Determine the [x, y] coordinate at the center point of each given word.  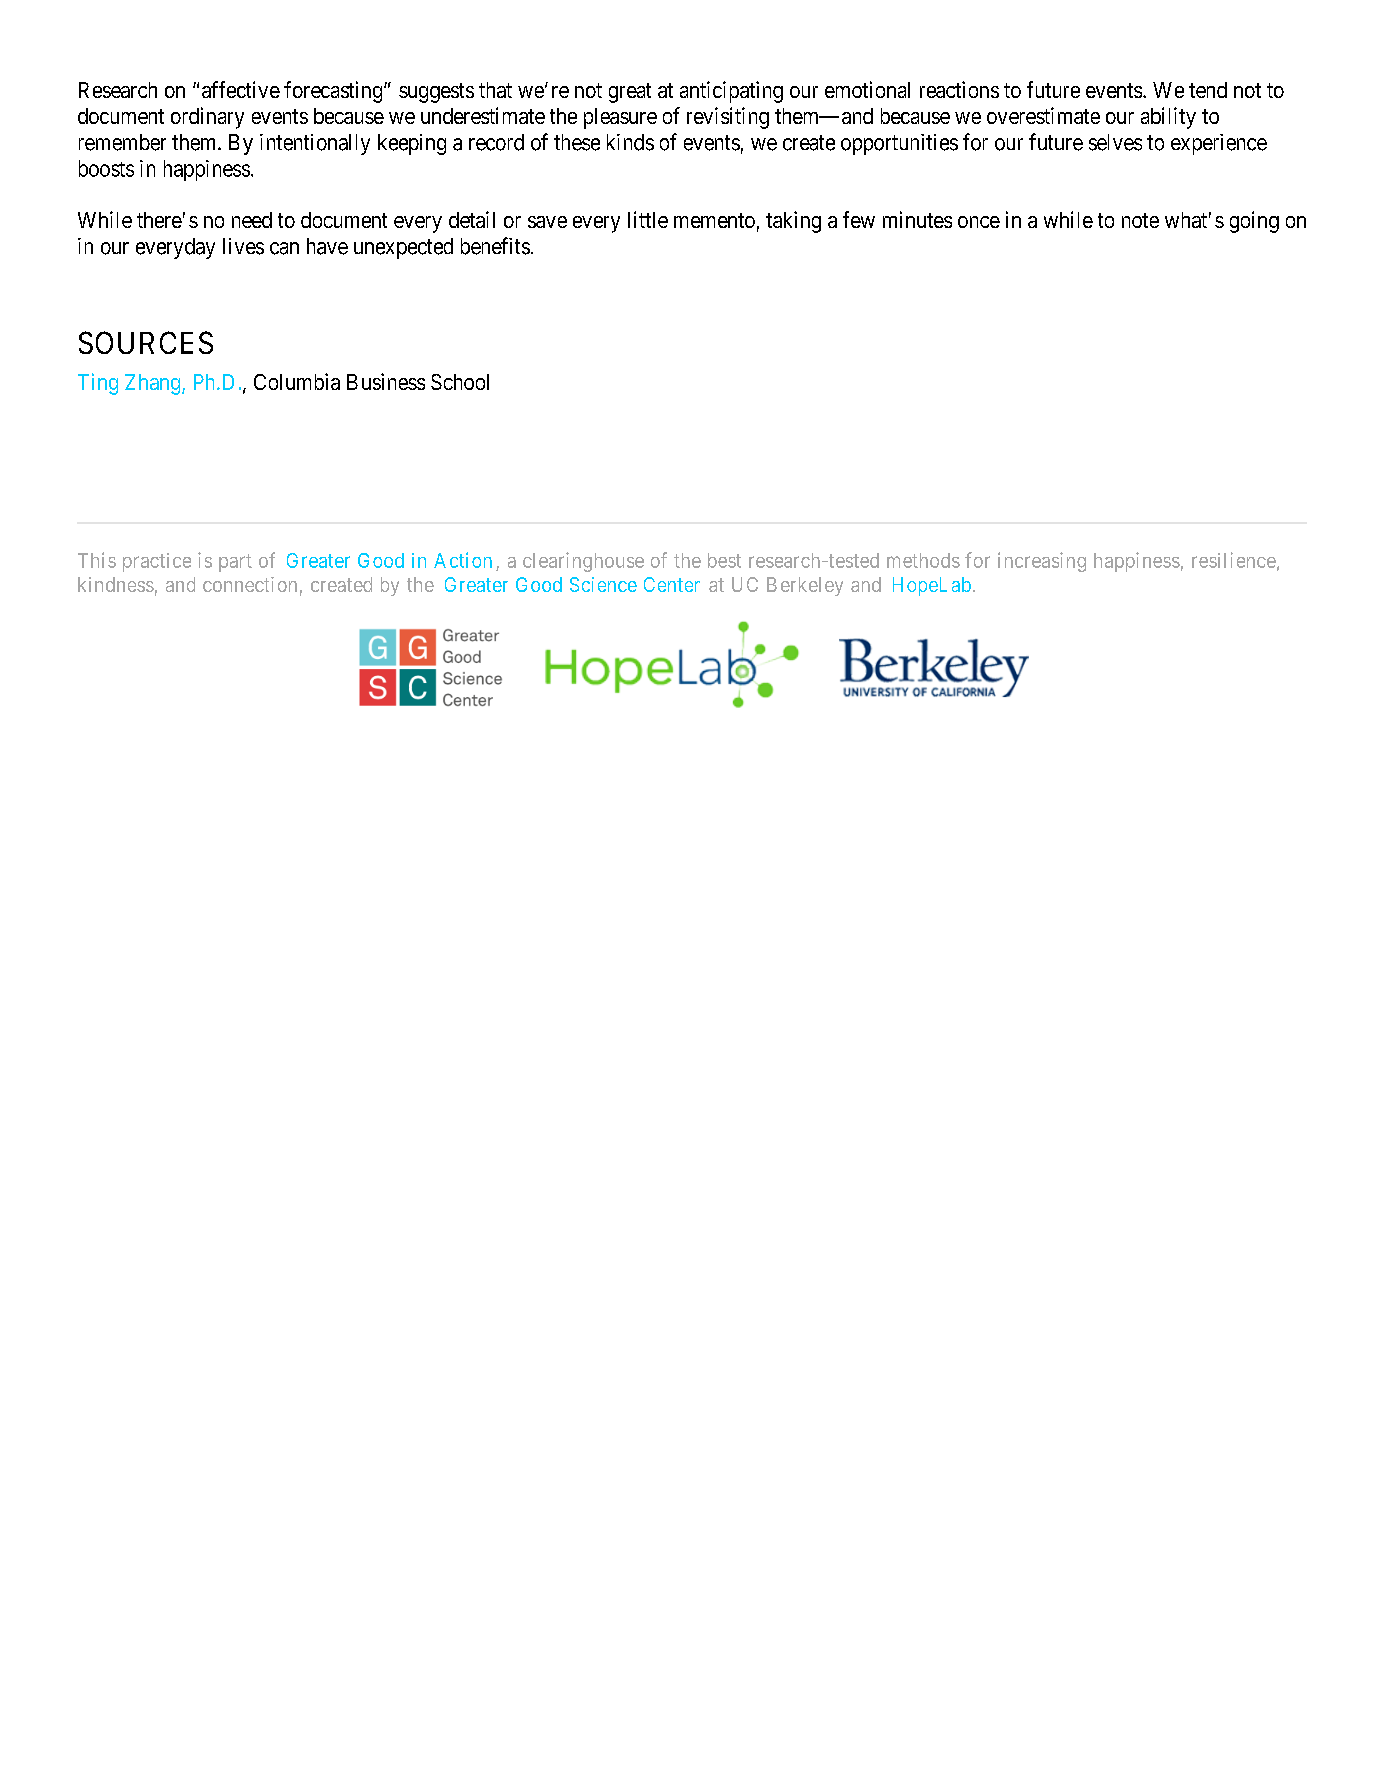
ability [1168, 118]
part [235, 563]
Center [672, 584]
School [460, 382]
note [1140, 220]
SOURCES [146, 342]
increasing [1042, 562]
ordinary [207, 118]
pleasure [620, 118]
